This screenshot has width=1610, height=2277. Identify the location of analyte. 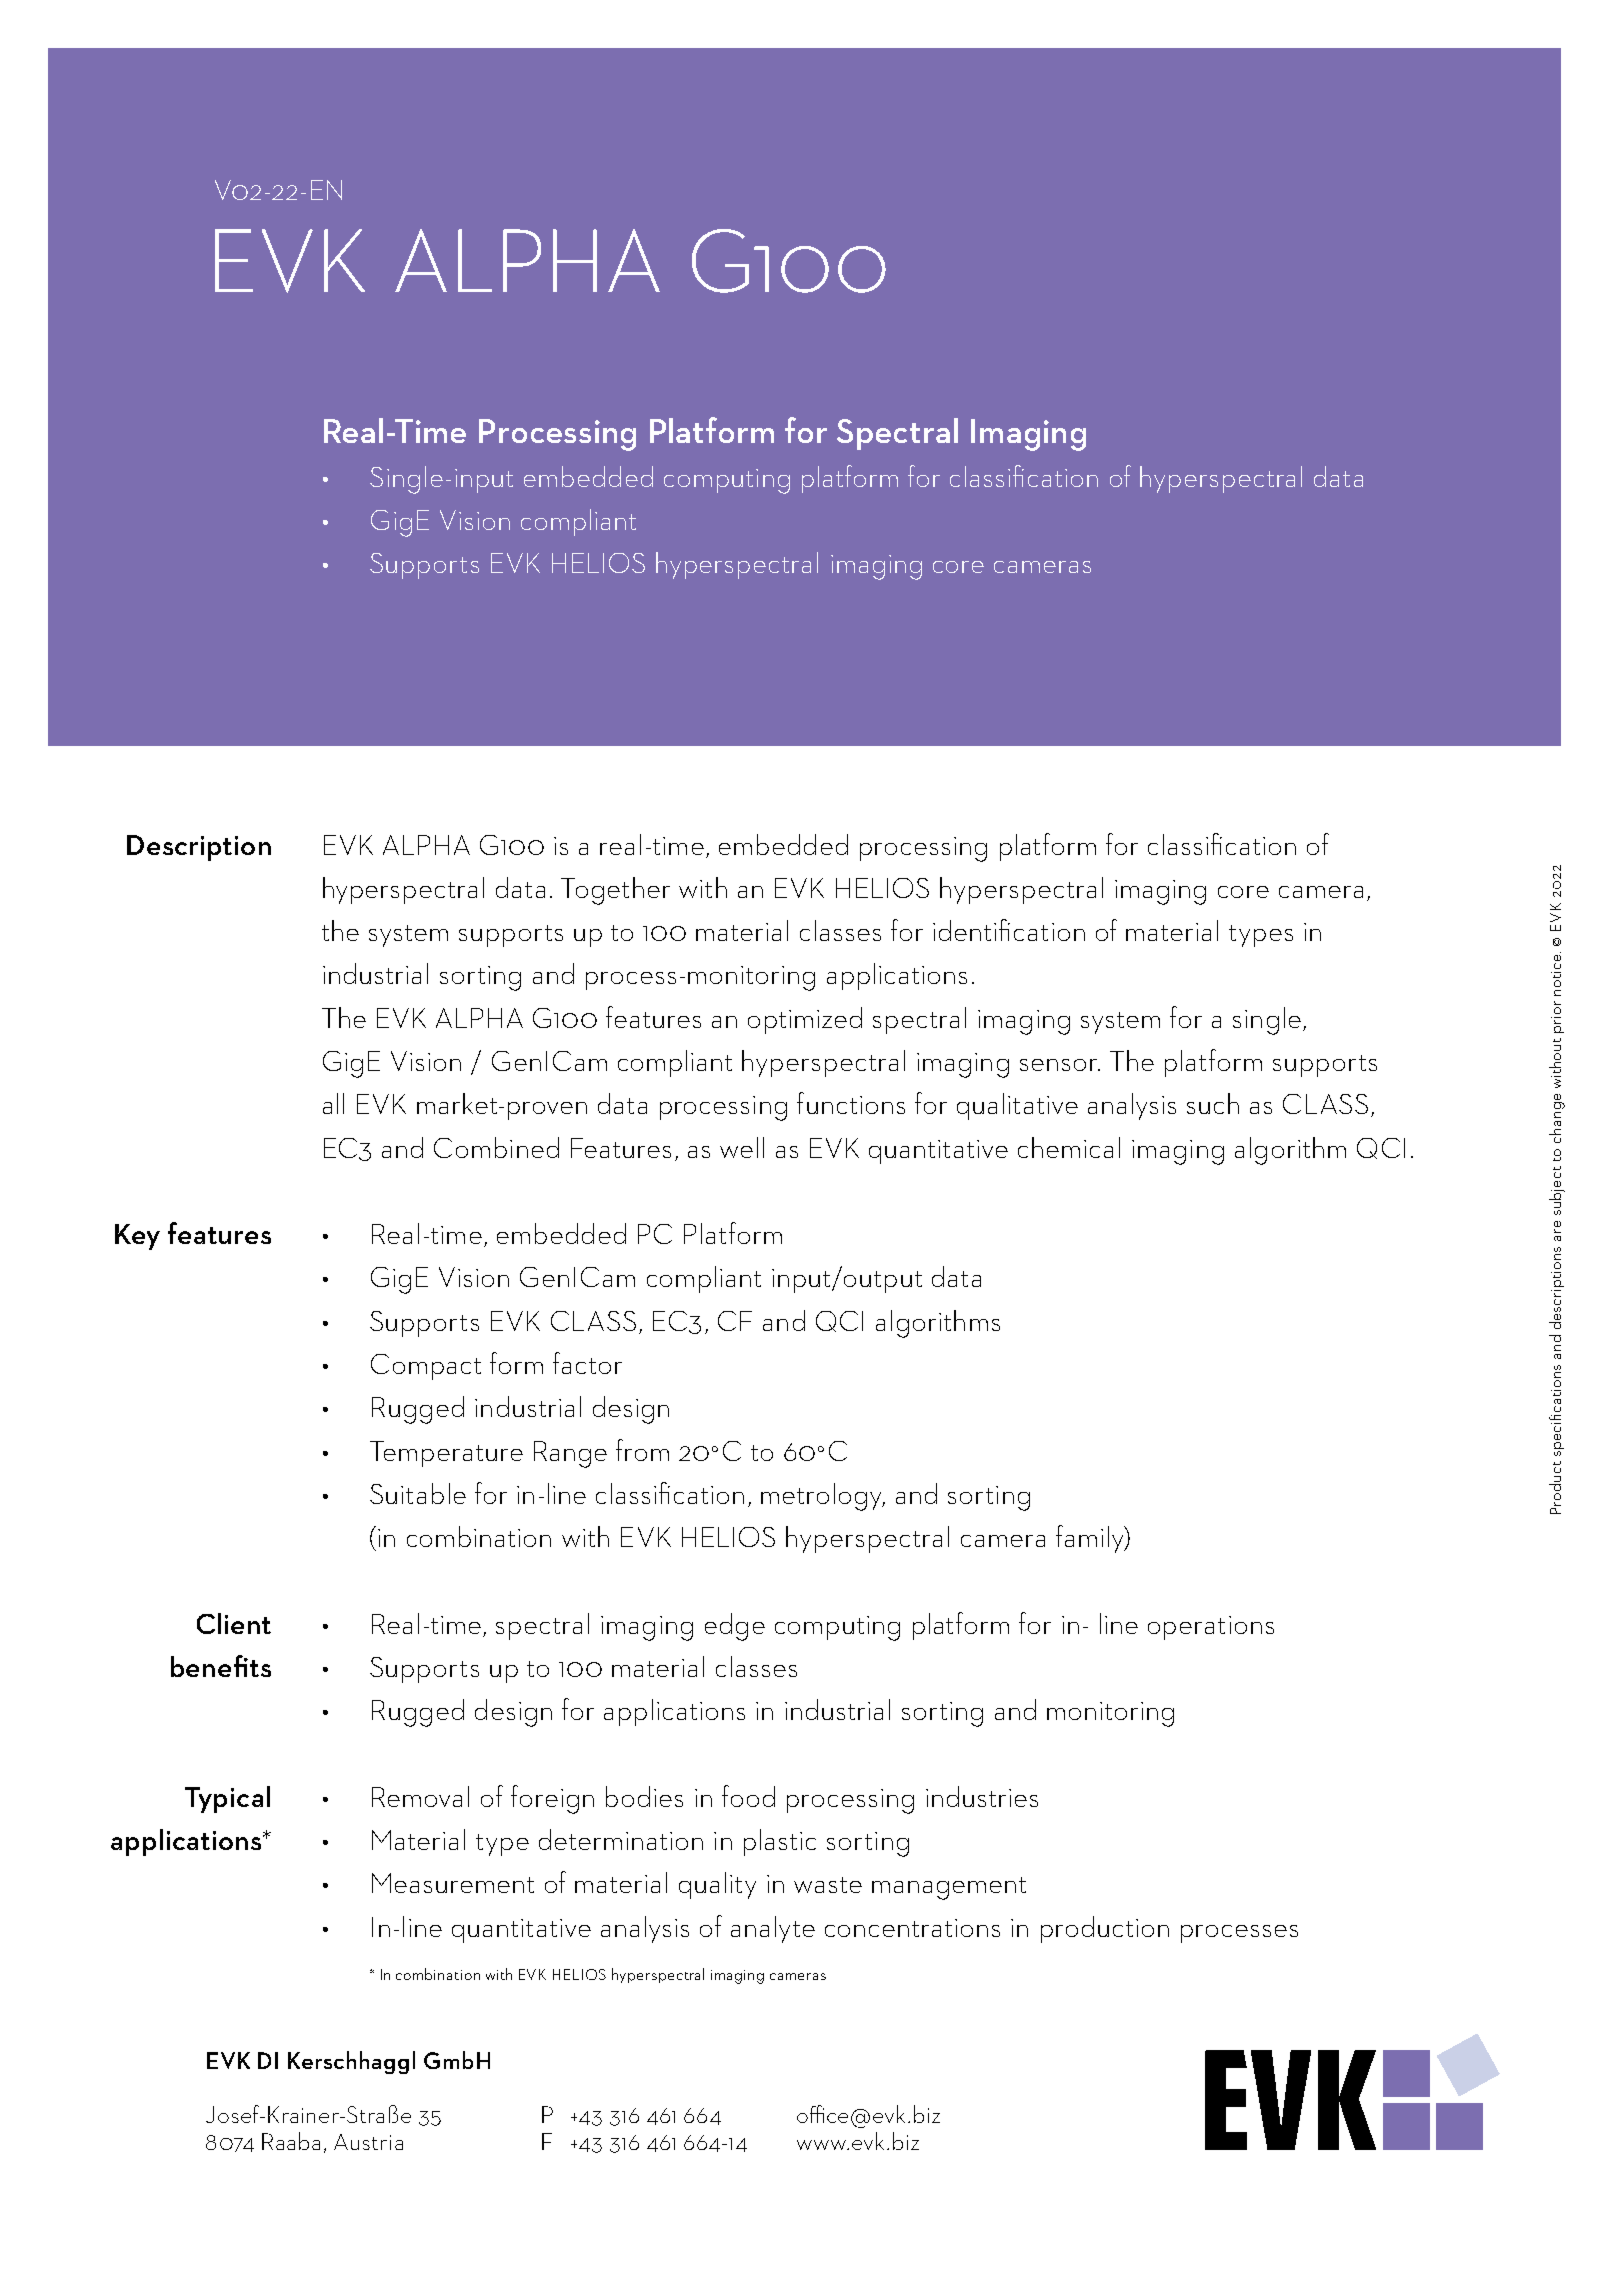
(773, 1929).
